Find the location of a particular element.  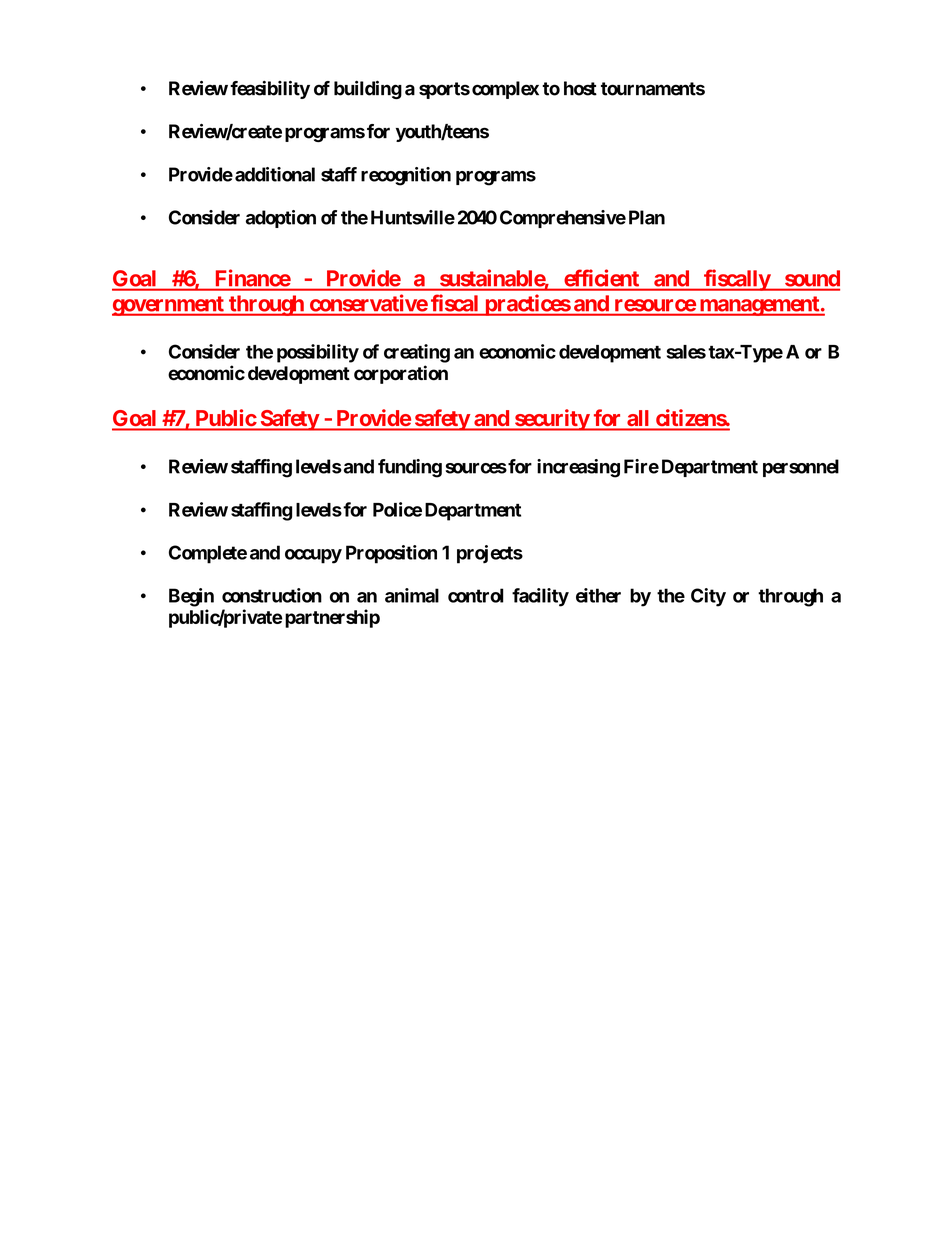

funding is located at coordinates (410, 468).
